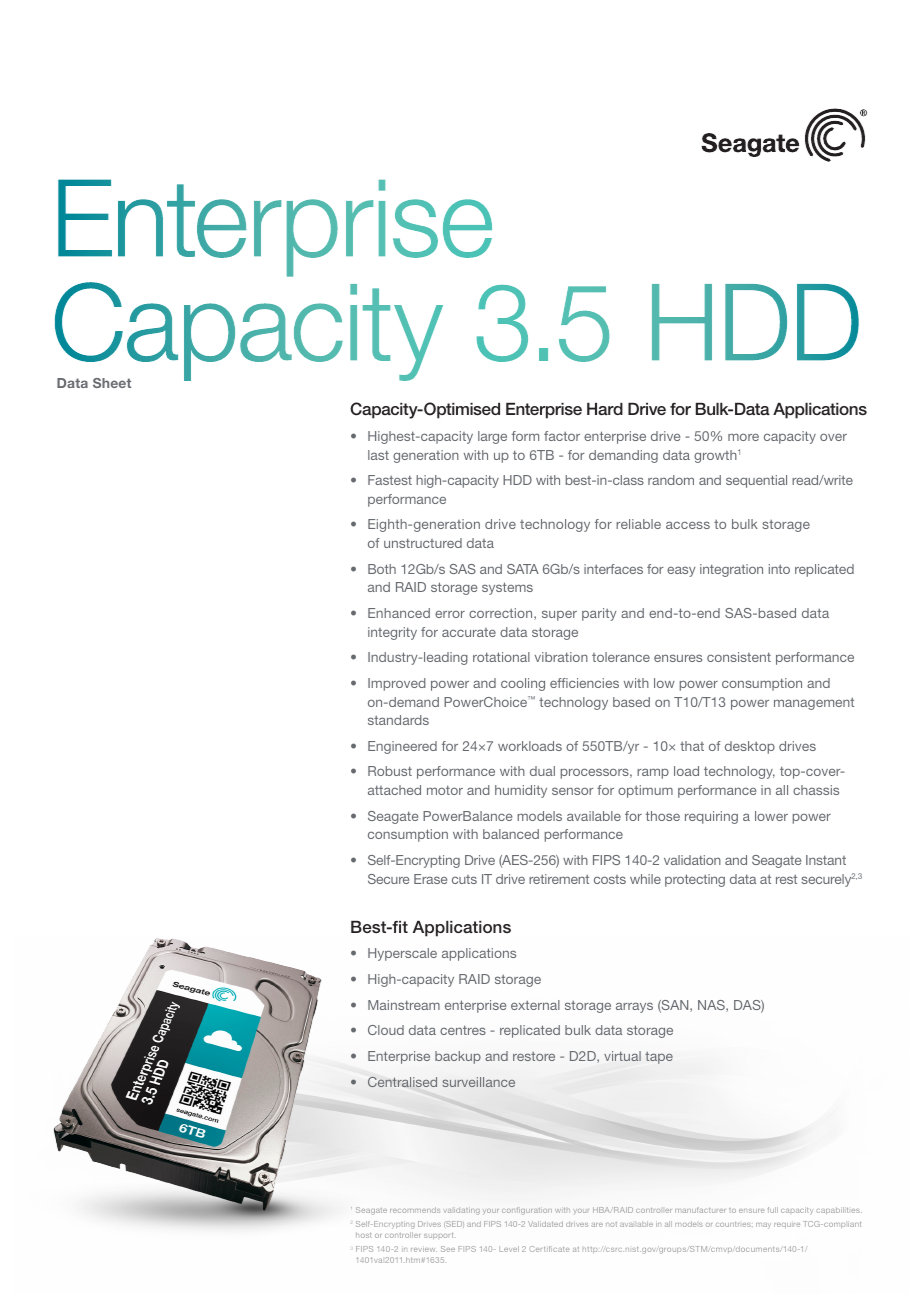 Image resolution: width=924 pixels, height=1308 pixels. I want to click on validating, so click(462, 1211).
